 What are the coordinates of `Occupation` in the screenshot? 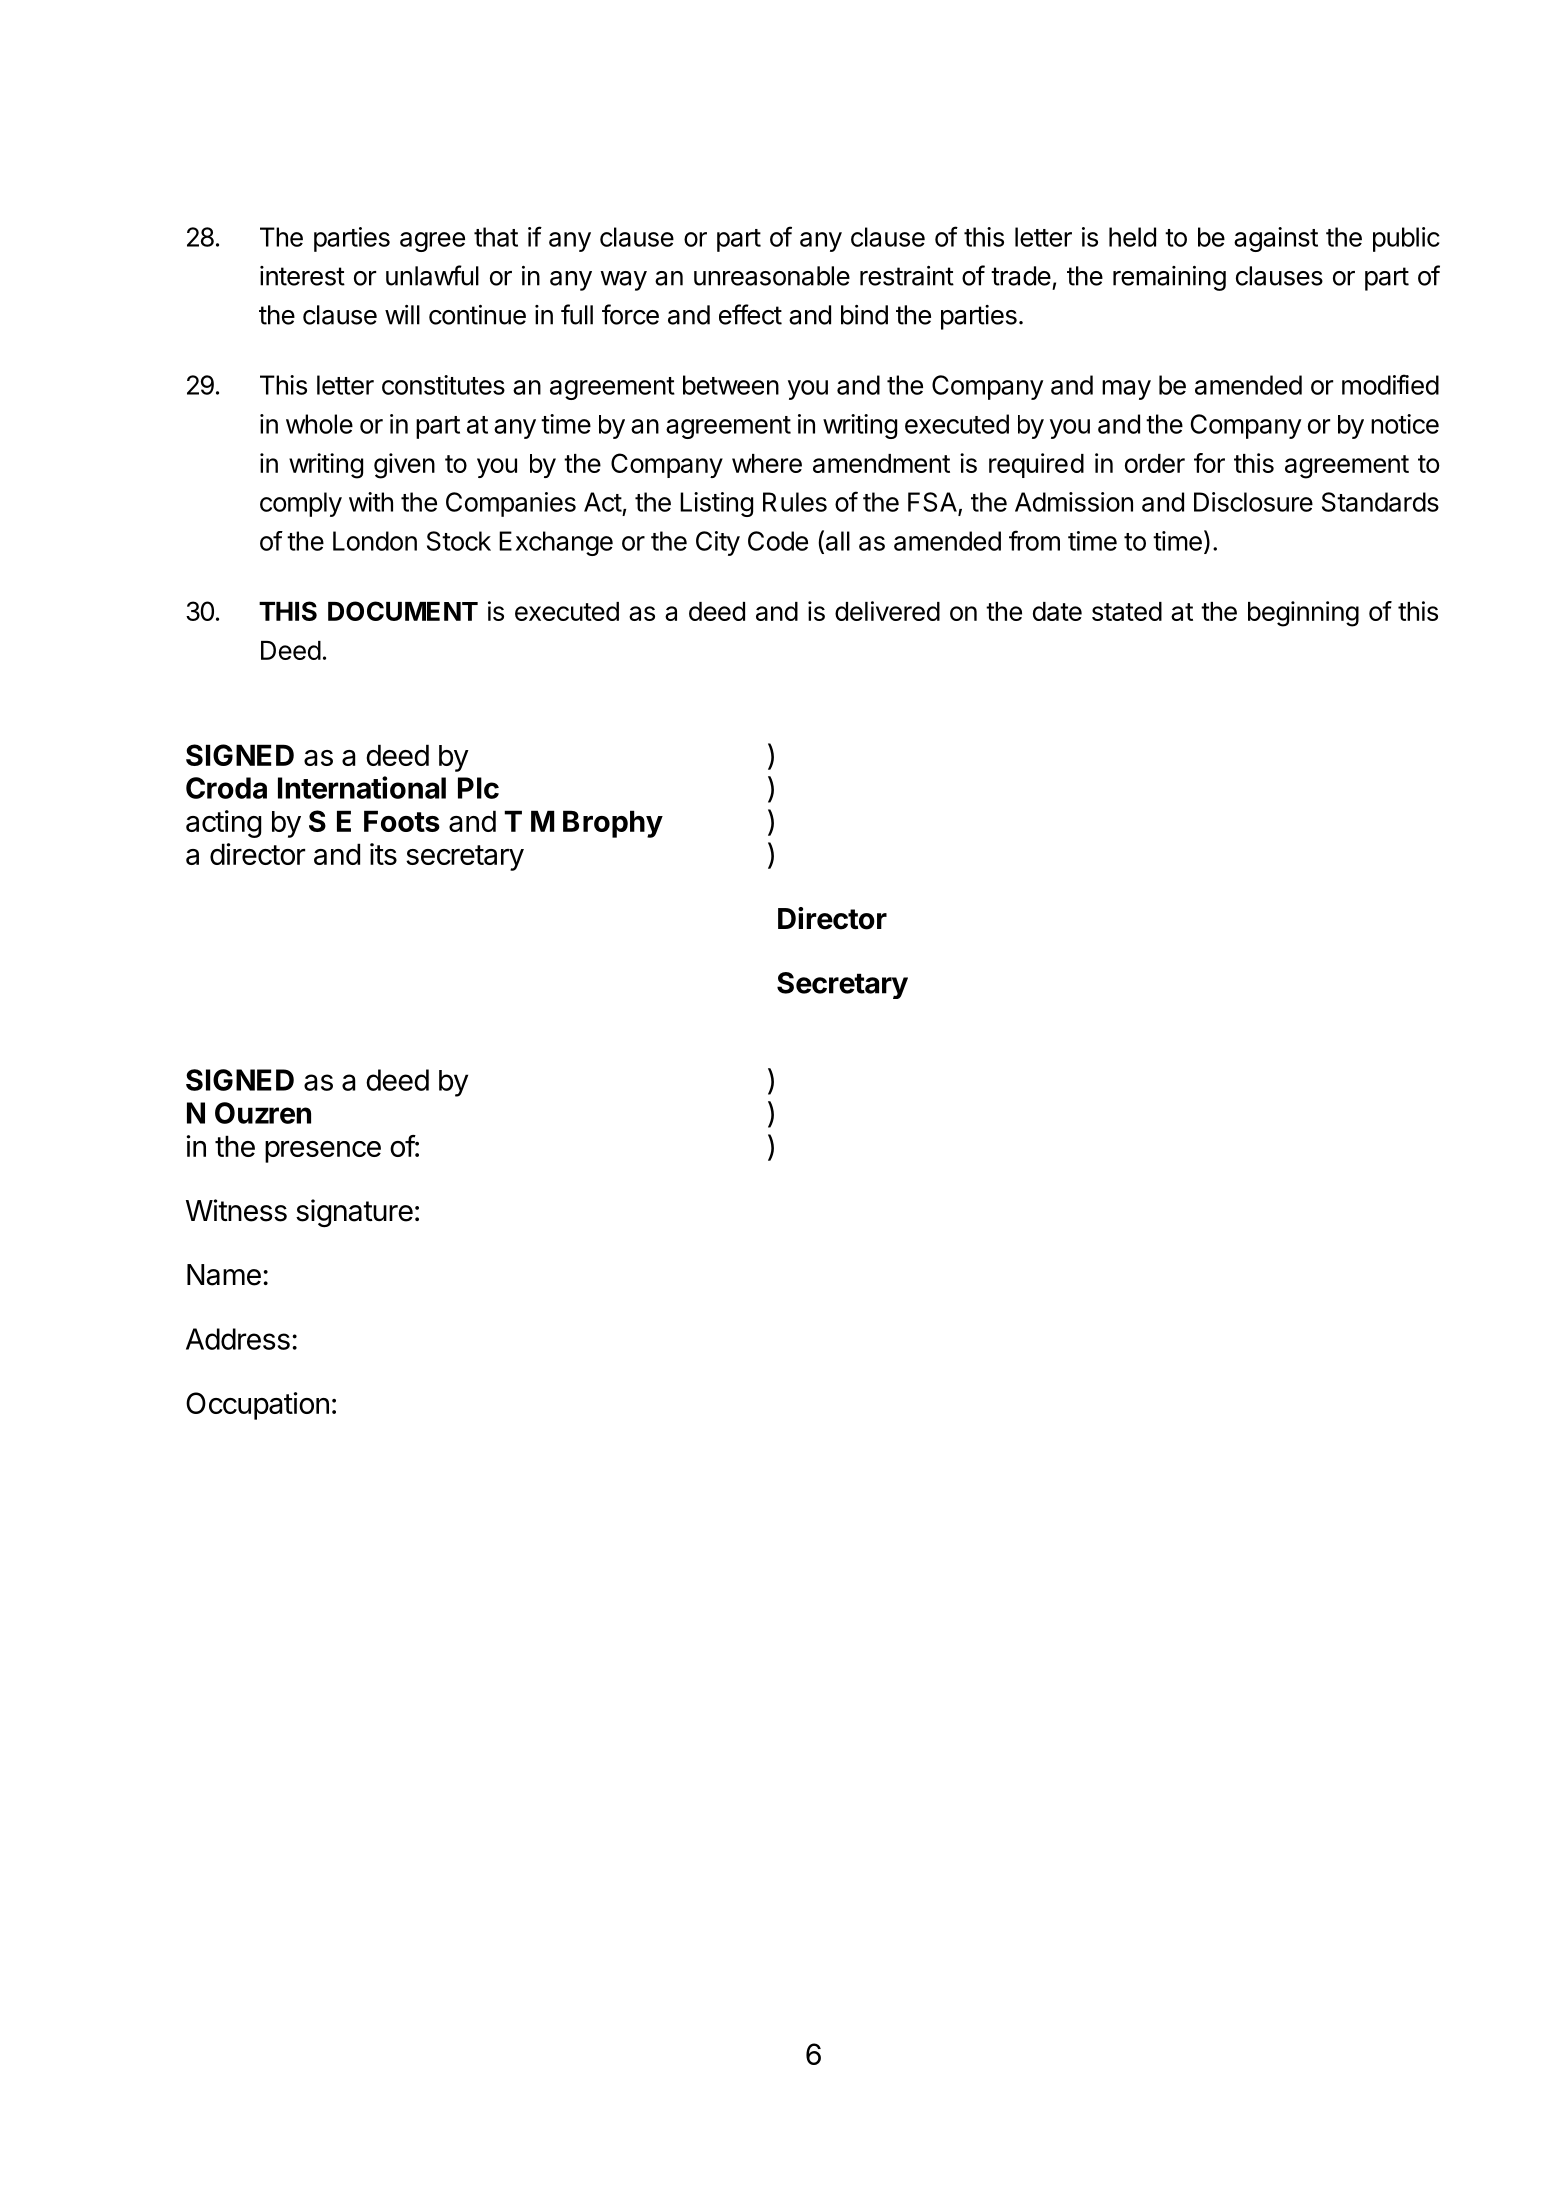 It's located at (257, 1406).
